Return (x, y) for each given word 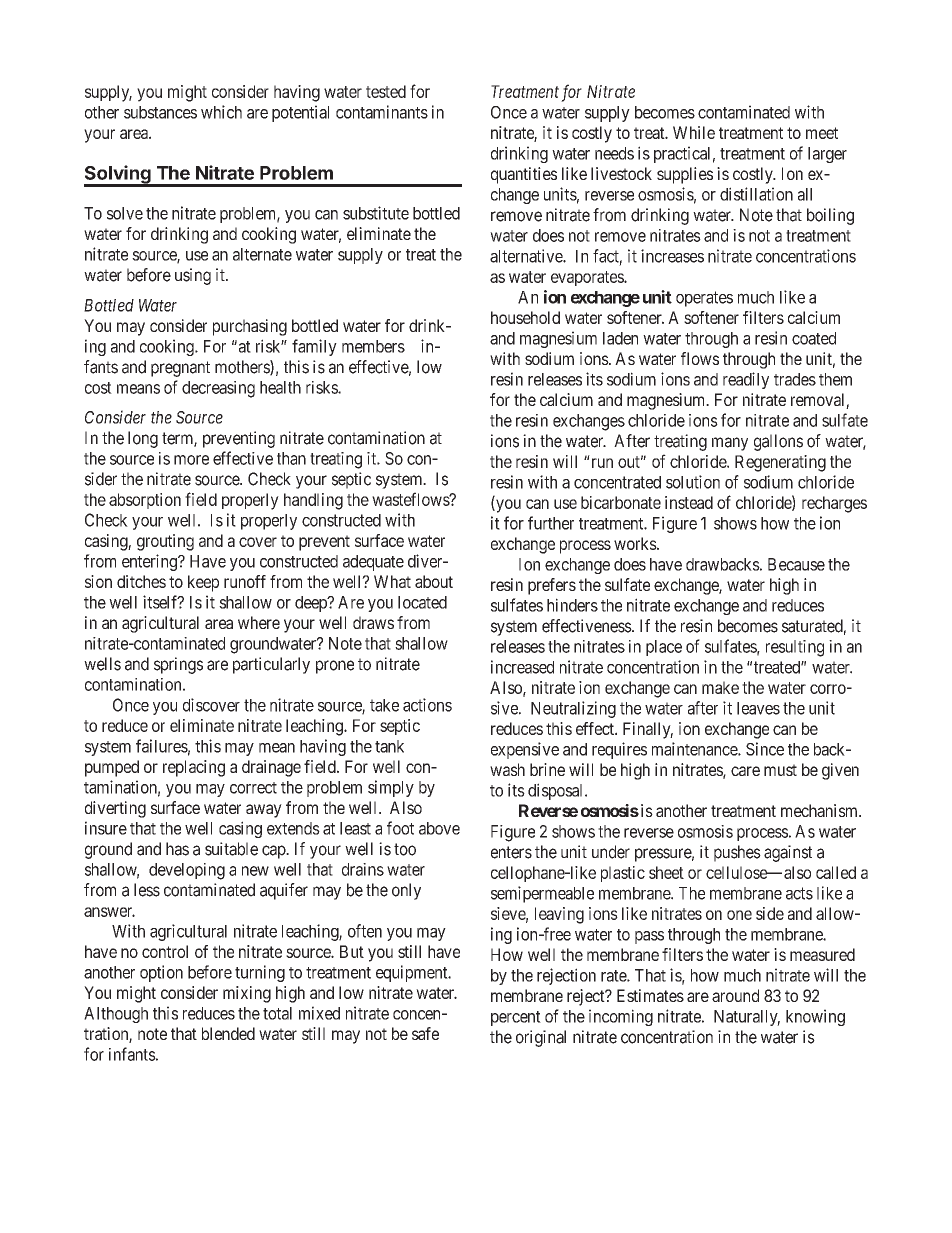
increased (522, 667)
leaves (758, 708)
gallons (778, 442)
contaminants (382, 112)
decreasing (218, 389)
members (373, 346)
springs (178, 665)
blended (228, 1033)
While (694, 132)
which (221, 112)
